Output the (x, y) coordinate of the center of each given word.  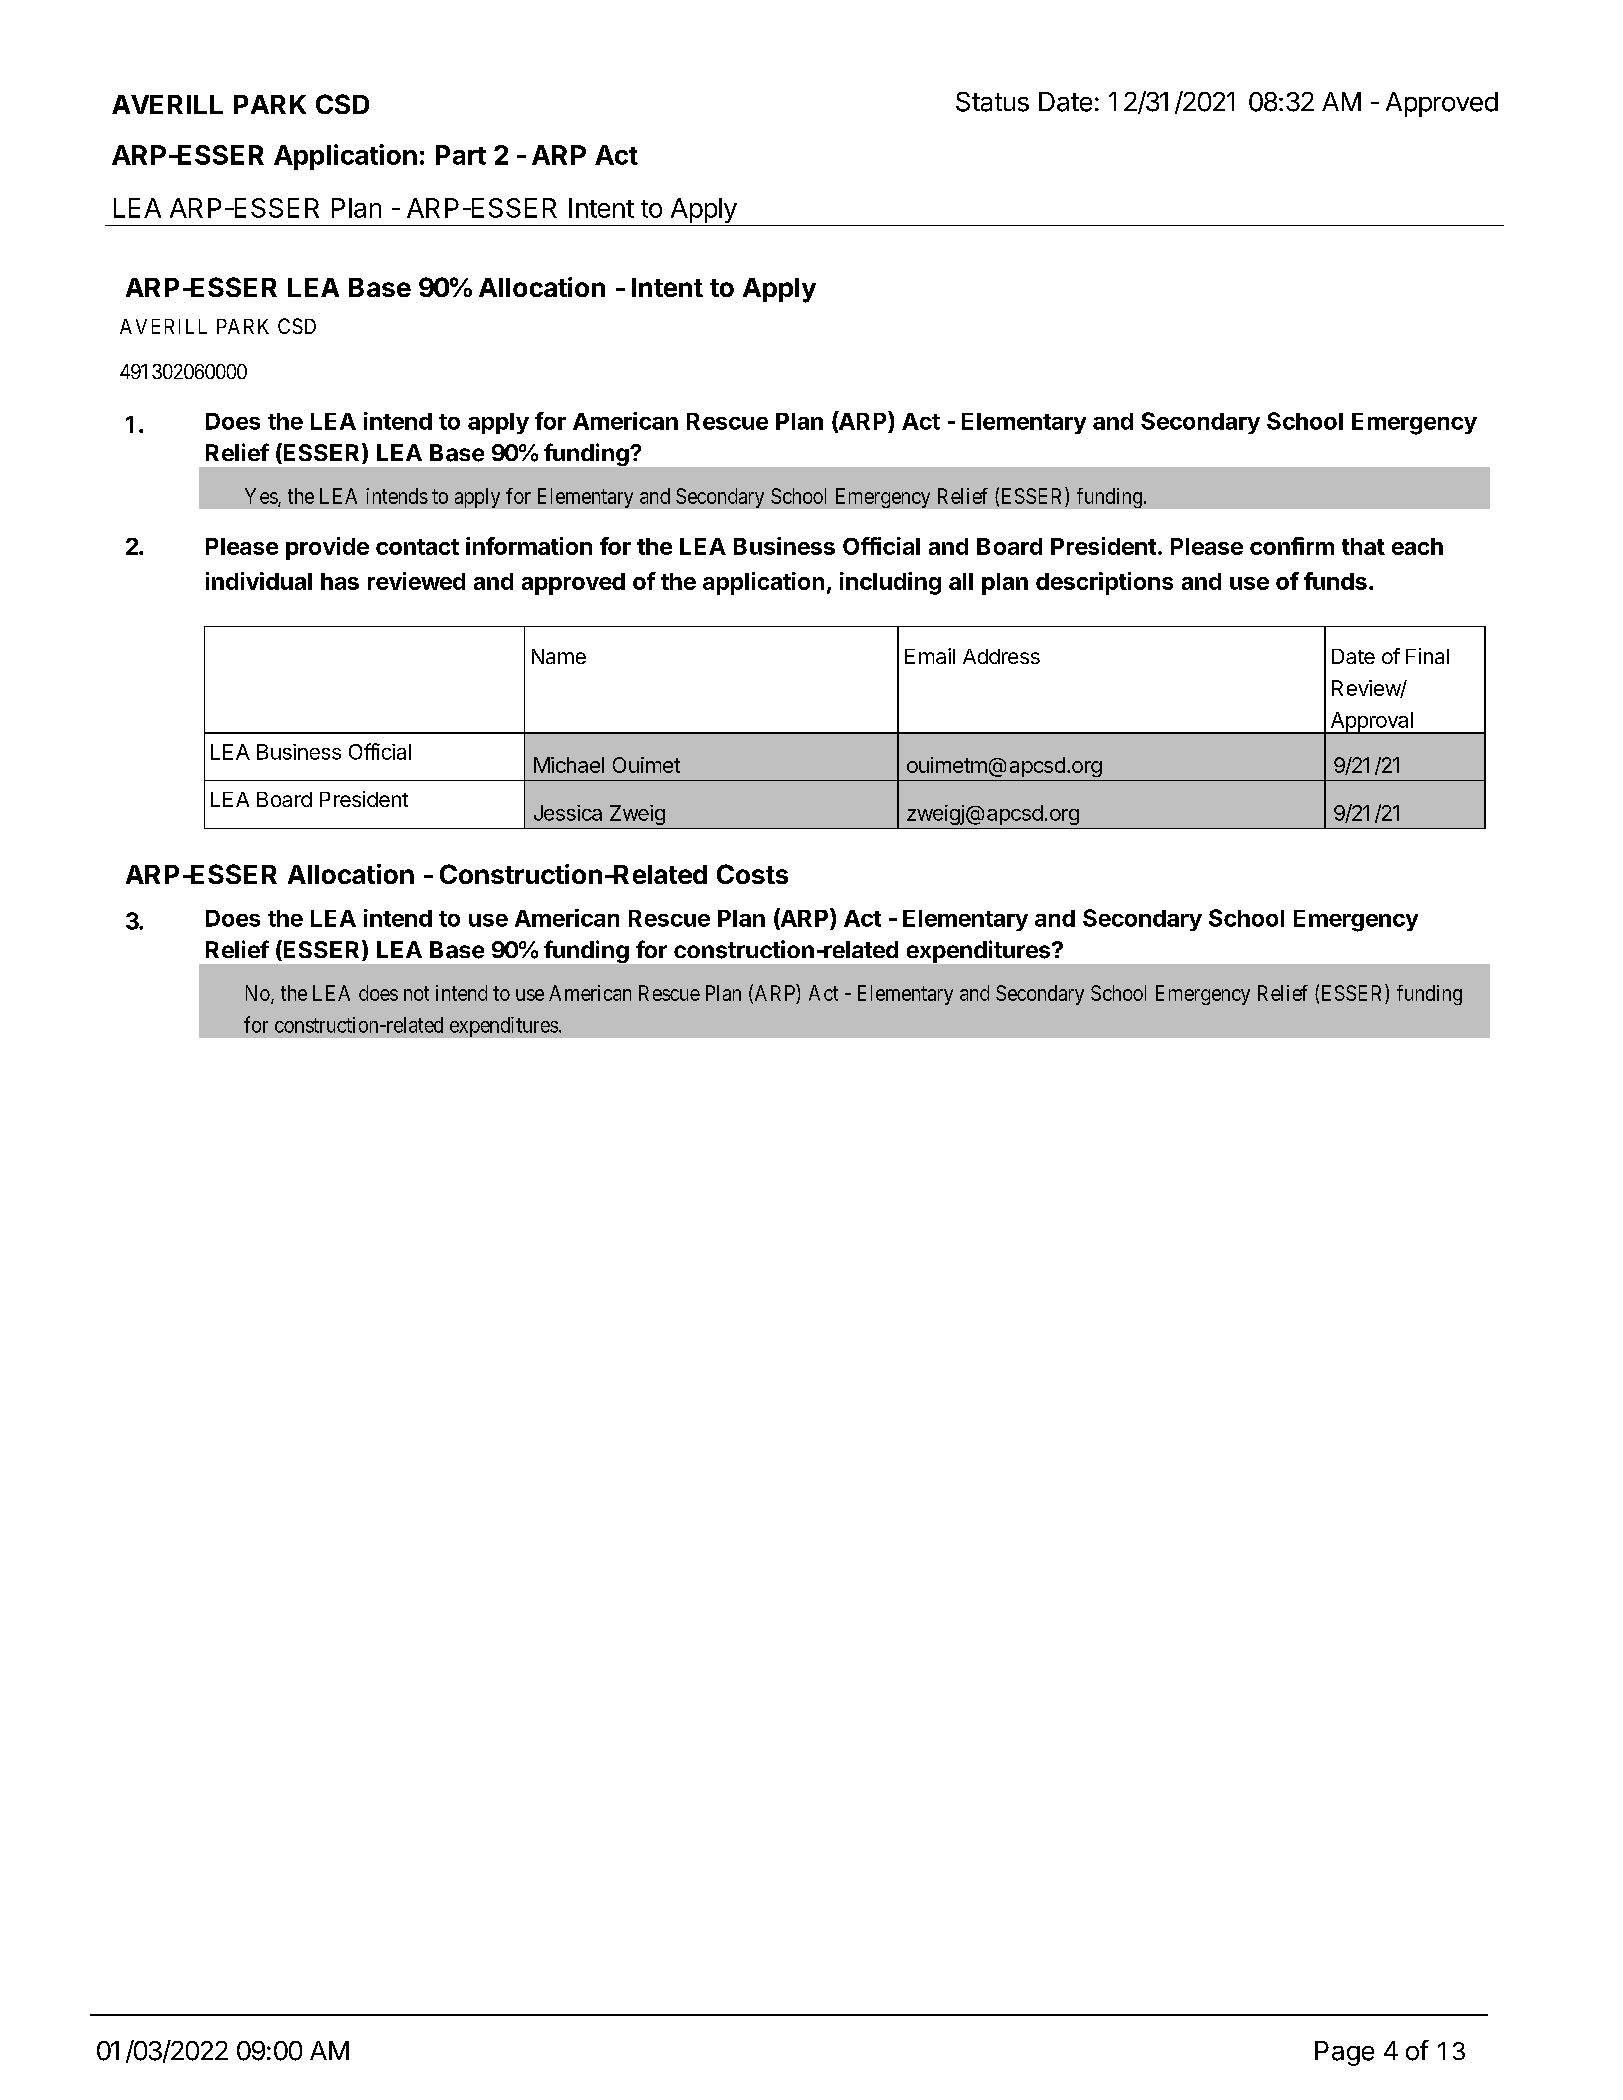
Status (992, 102)
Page (1344, 2053)
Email (930, 656)
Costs (752, 874)
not (416, 993)
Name (559, 656)
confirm (1292, 546)
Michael (569, 765)
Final (1427, 656)
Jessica (568, 813)
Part (461, 155)
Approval (1371, 723)
